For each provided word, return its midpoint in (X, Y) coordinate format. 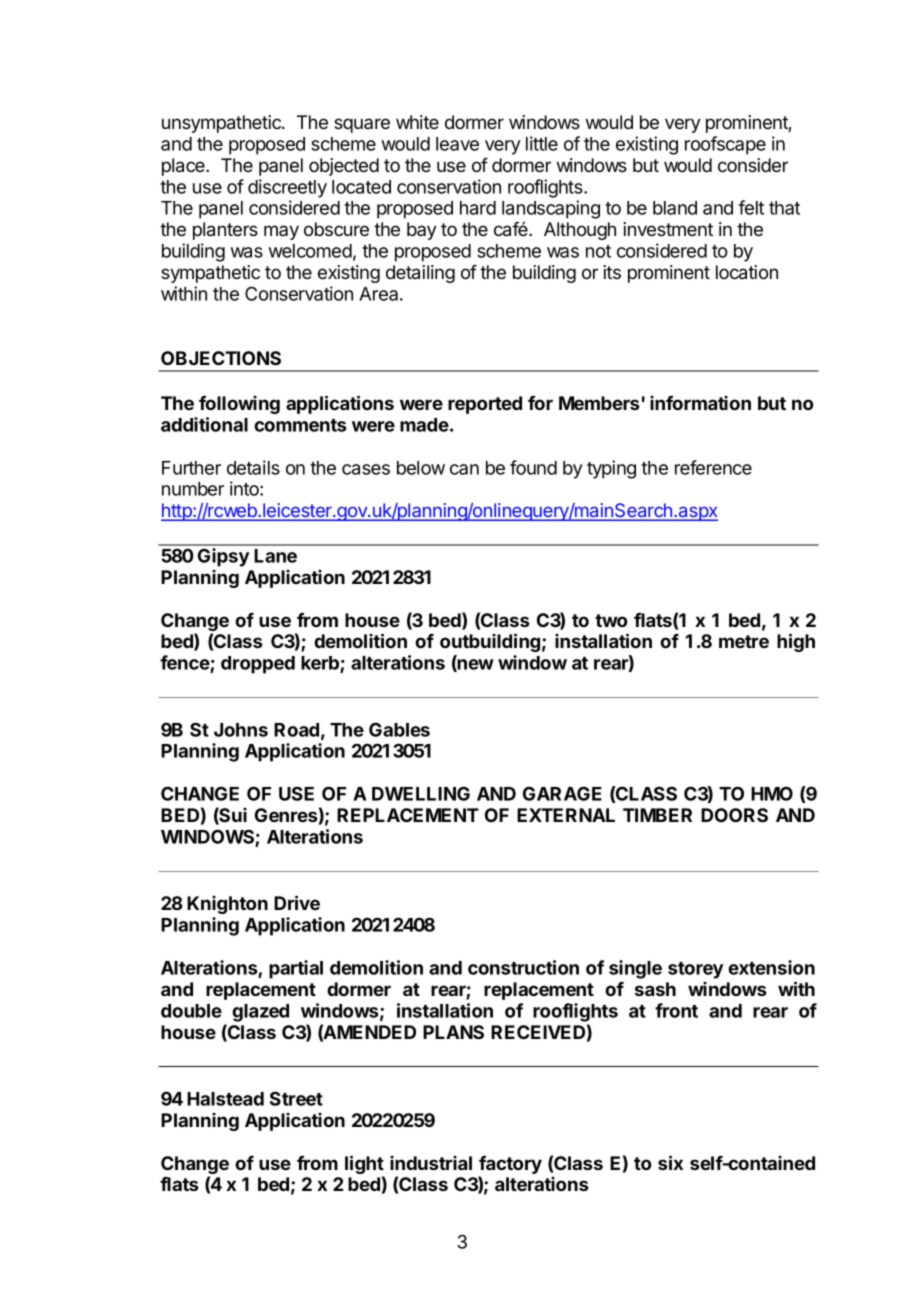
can (464, 469)
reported (485, 405)
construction (523, 967)
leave (457, 144)
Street (296, 1098)
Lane (275, 556)
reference (713, 467)
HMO (772, 793)
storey (696, 970)
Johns (241, 730)
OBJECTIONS (221, 358)
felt (751, 207)
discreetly (287, 188)
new (475, 665)
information (700, 403)
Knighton (227, 905)
